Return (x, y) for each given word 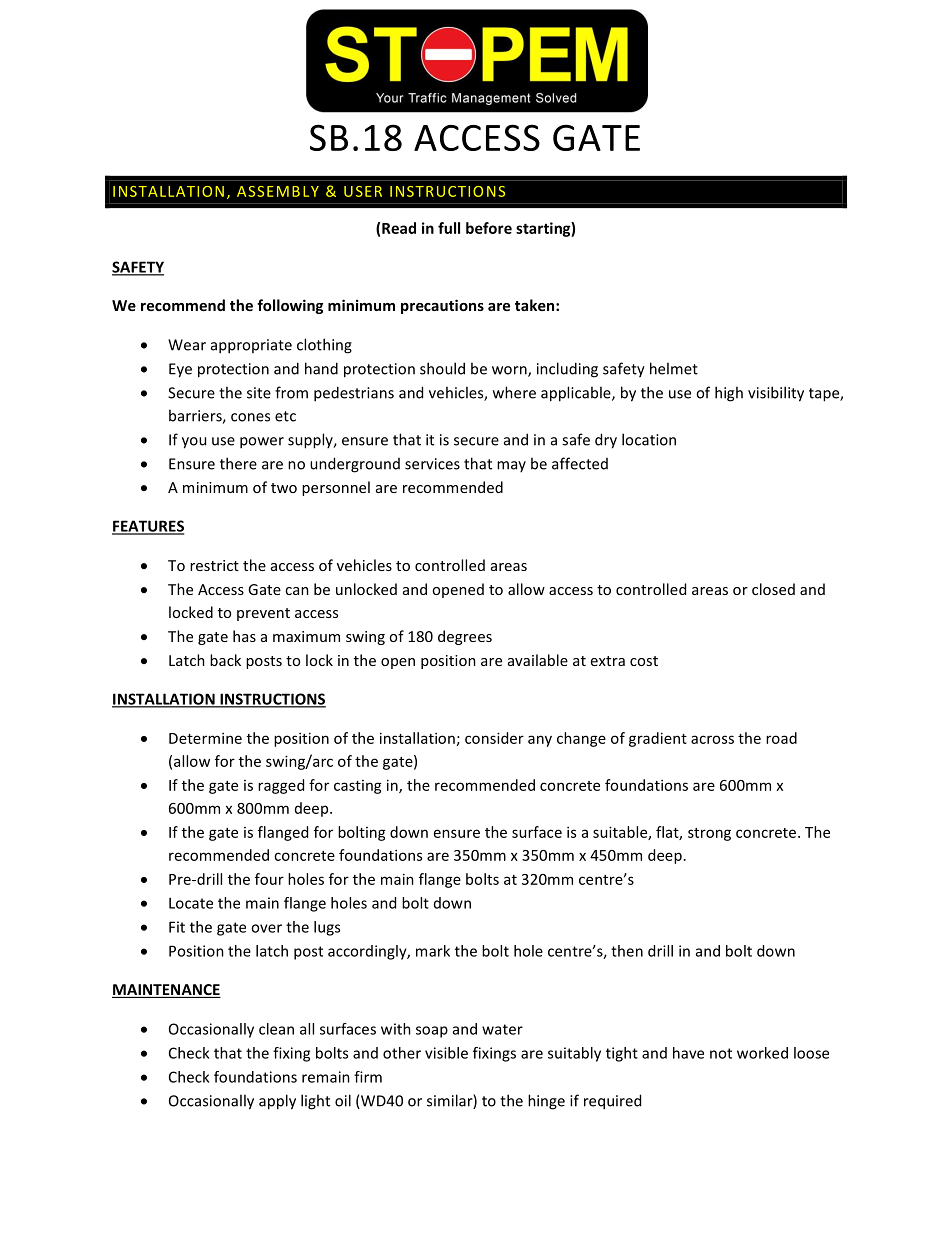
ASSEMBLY (278, 191)
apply (277, 1102)
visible (446, 1053)
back (225, 660)
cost (644, 661)
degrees (465, 637)
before (489, 228)
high (729, 394)
